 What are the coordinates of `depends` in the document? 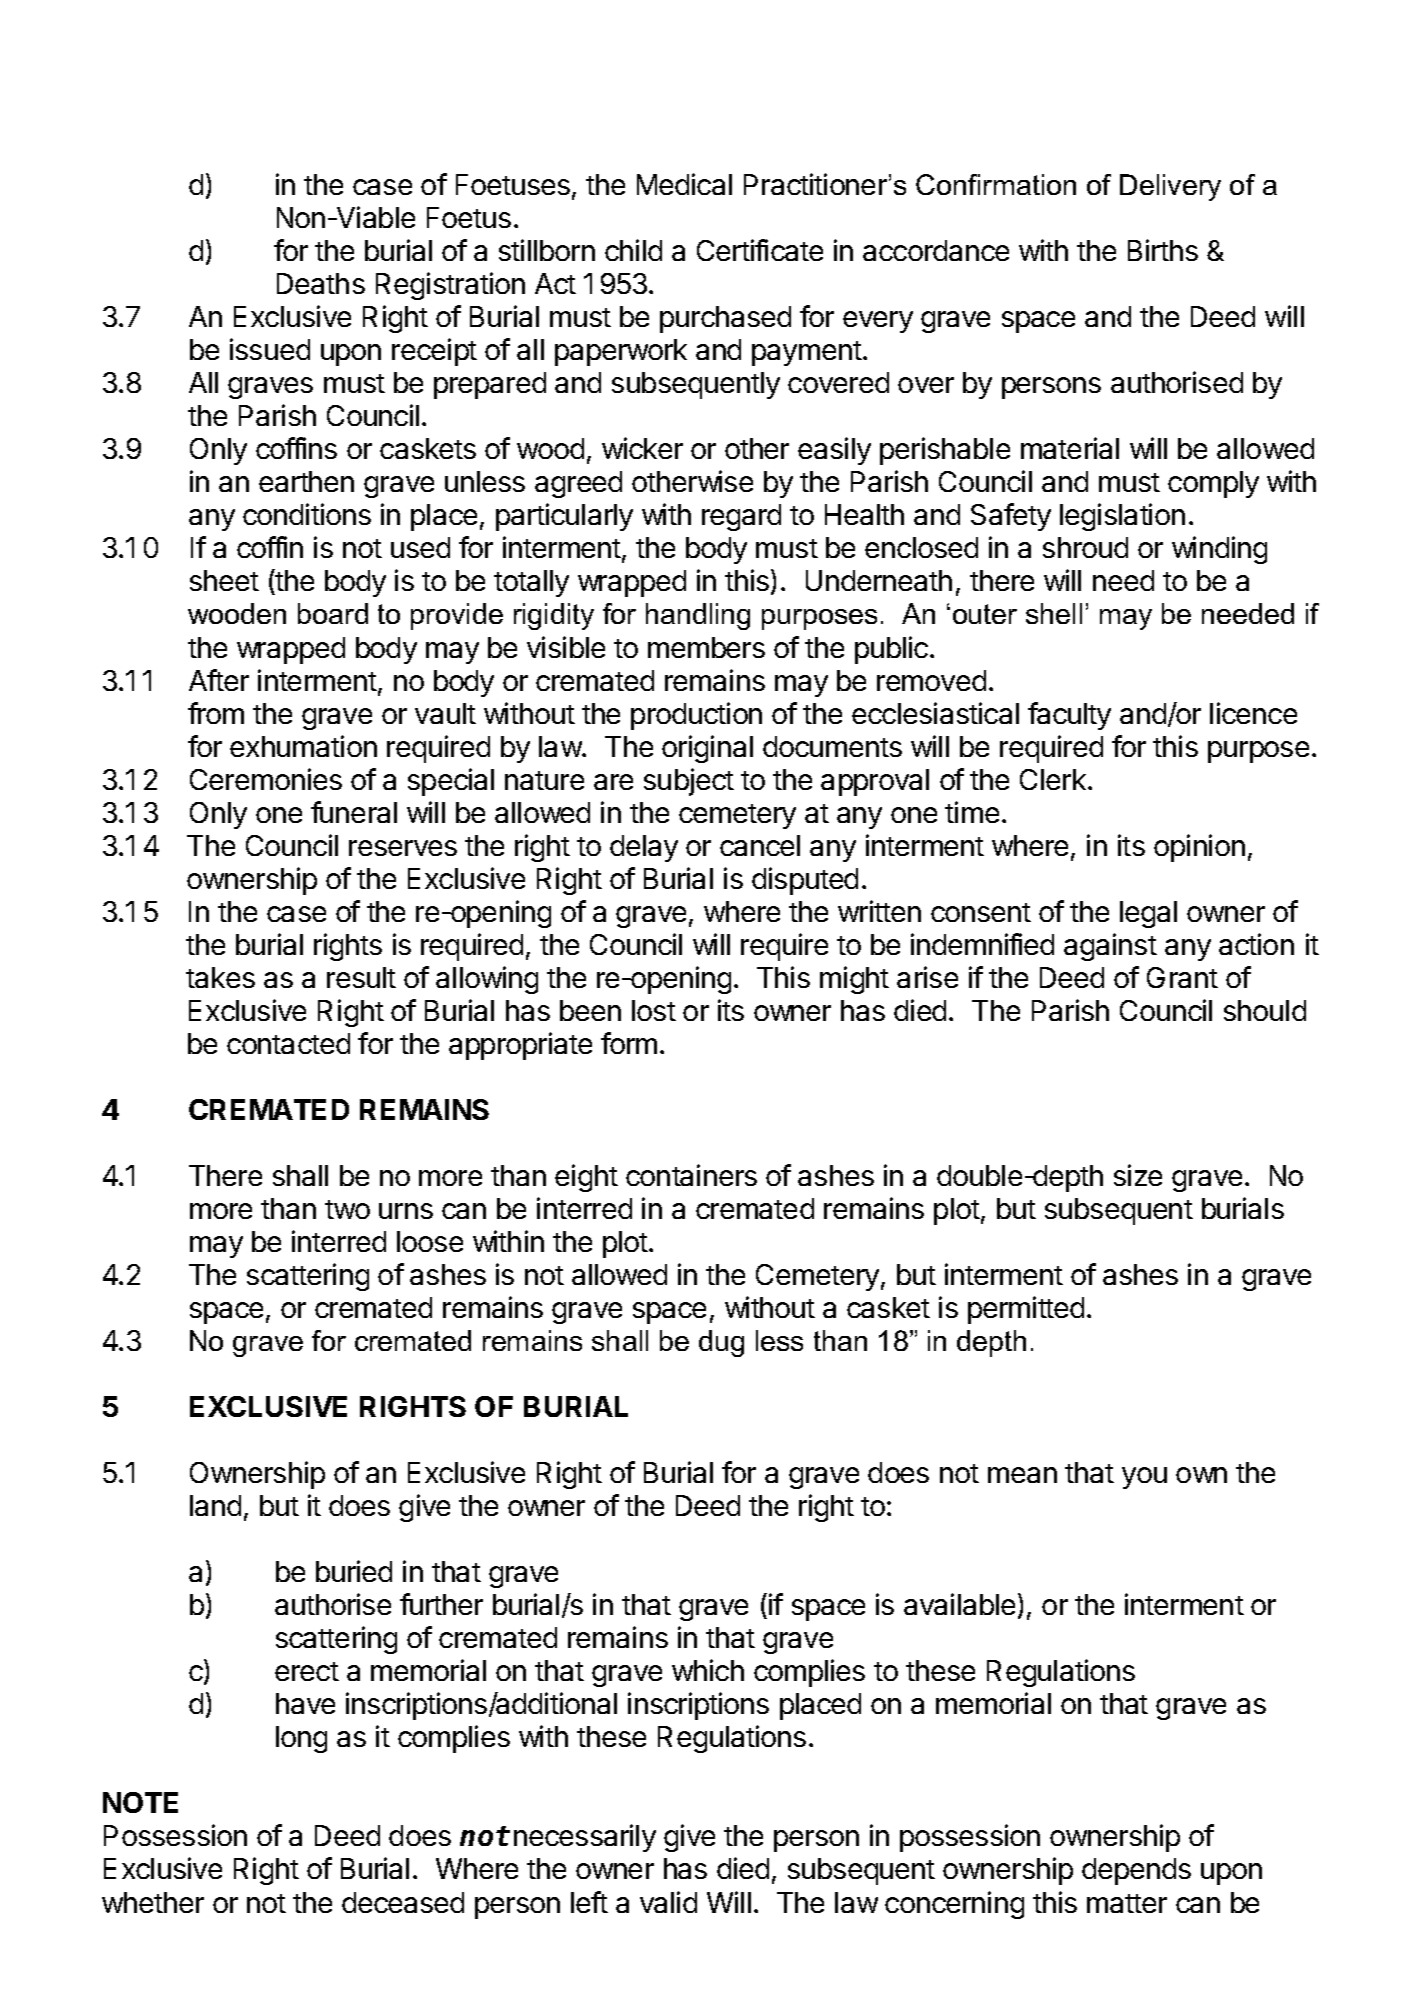 It's located at (1136, 1871).
